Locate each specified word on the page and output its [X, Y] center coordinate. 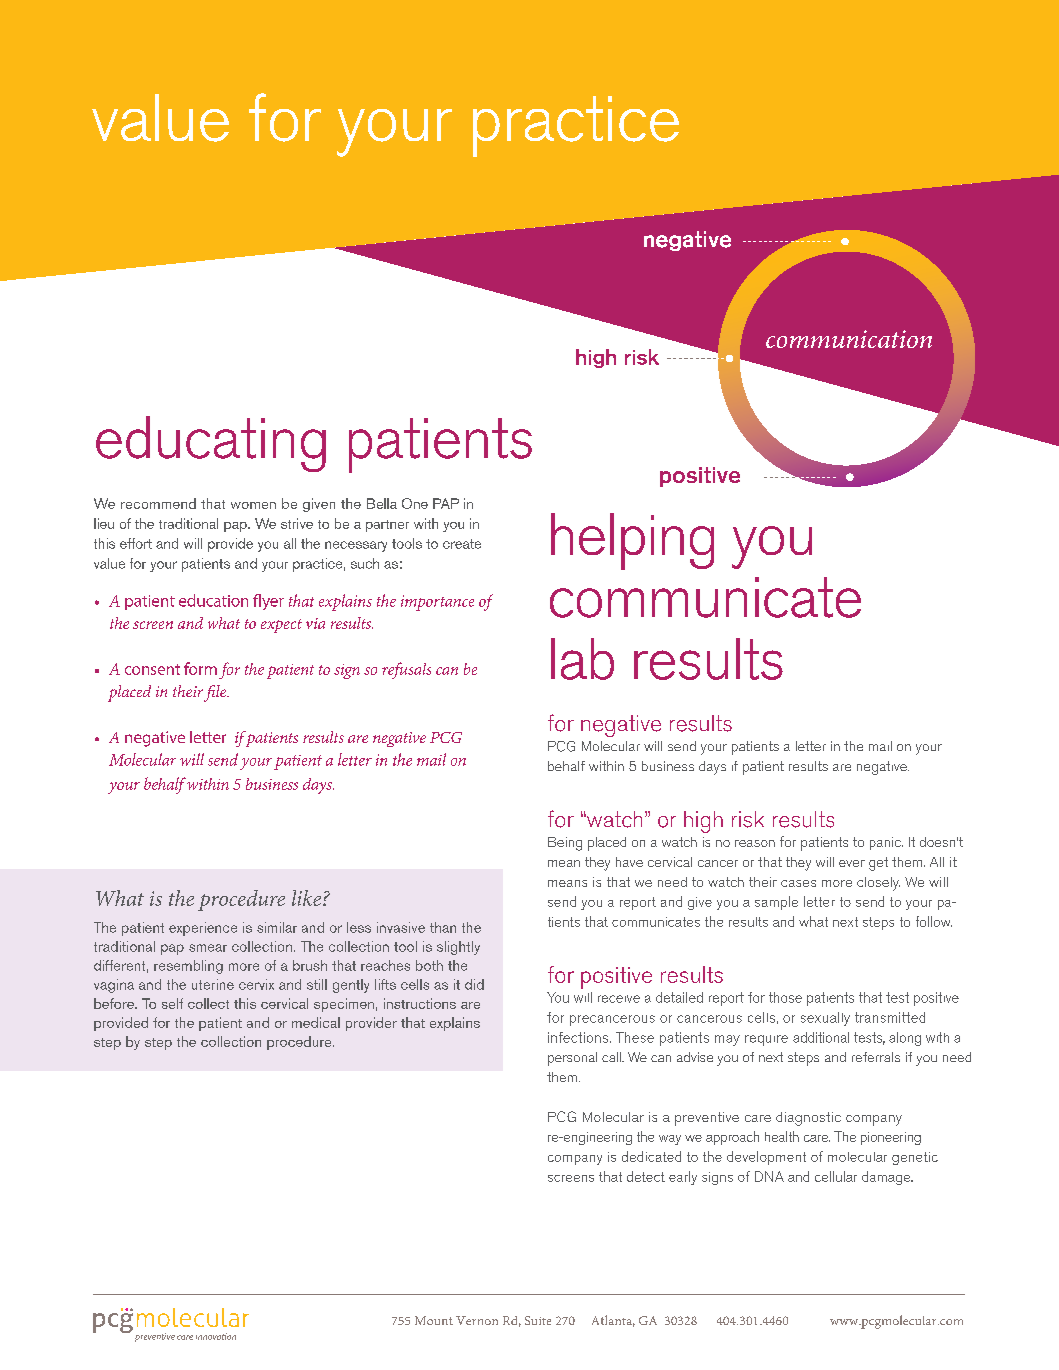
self [172, 1003]
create [462, 544]
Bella [382, 503]
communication [849, 339]
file [216, 693]
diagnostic [808, 1119]
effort [136, 543]
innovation [216, 1336]
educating [211, 444]
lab [582, 659]
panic [886, 843]
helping [632, 541]
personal [572, 1059]
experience [203, 929]
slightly [458, 948]
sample [776, 903]
